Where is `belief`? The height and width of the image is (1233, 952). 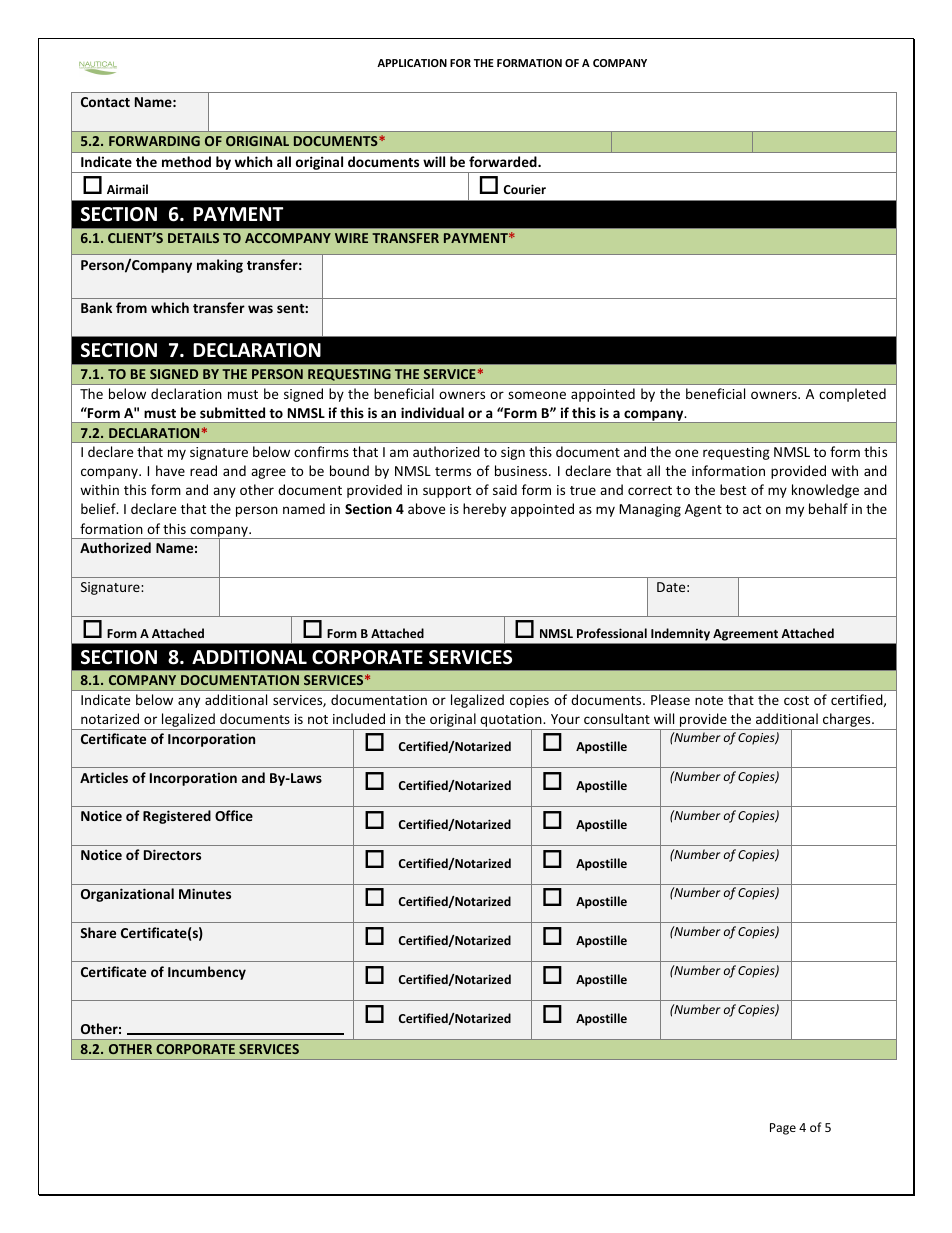
belief is located at coordinates (99, 508).
